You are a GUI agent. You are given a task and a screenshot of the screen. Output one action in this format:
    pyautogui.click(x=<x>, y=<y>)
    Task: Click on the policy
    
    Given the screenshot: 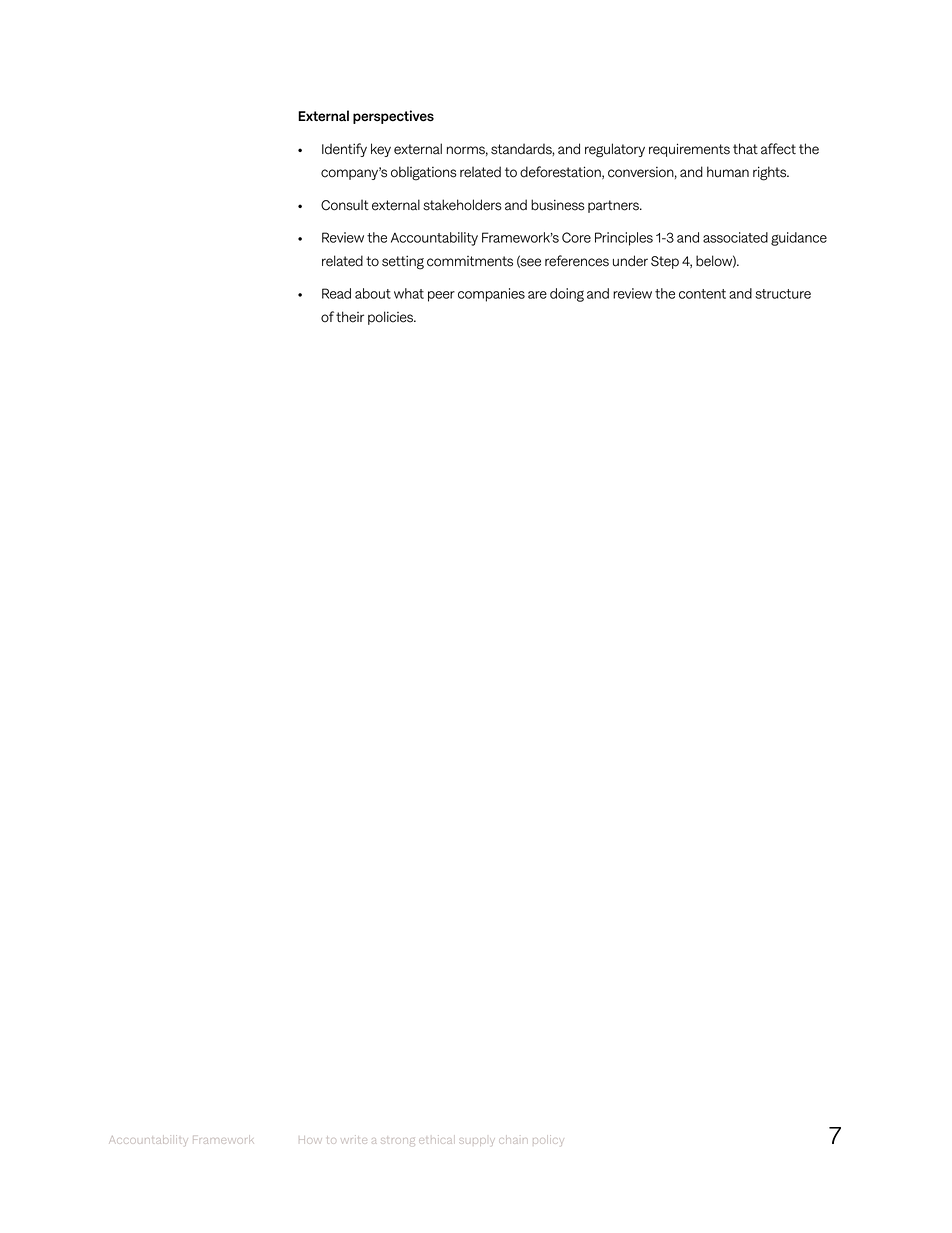 What is the action you would take?
    pyautogui.click(x=548, y=1140)
